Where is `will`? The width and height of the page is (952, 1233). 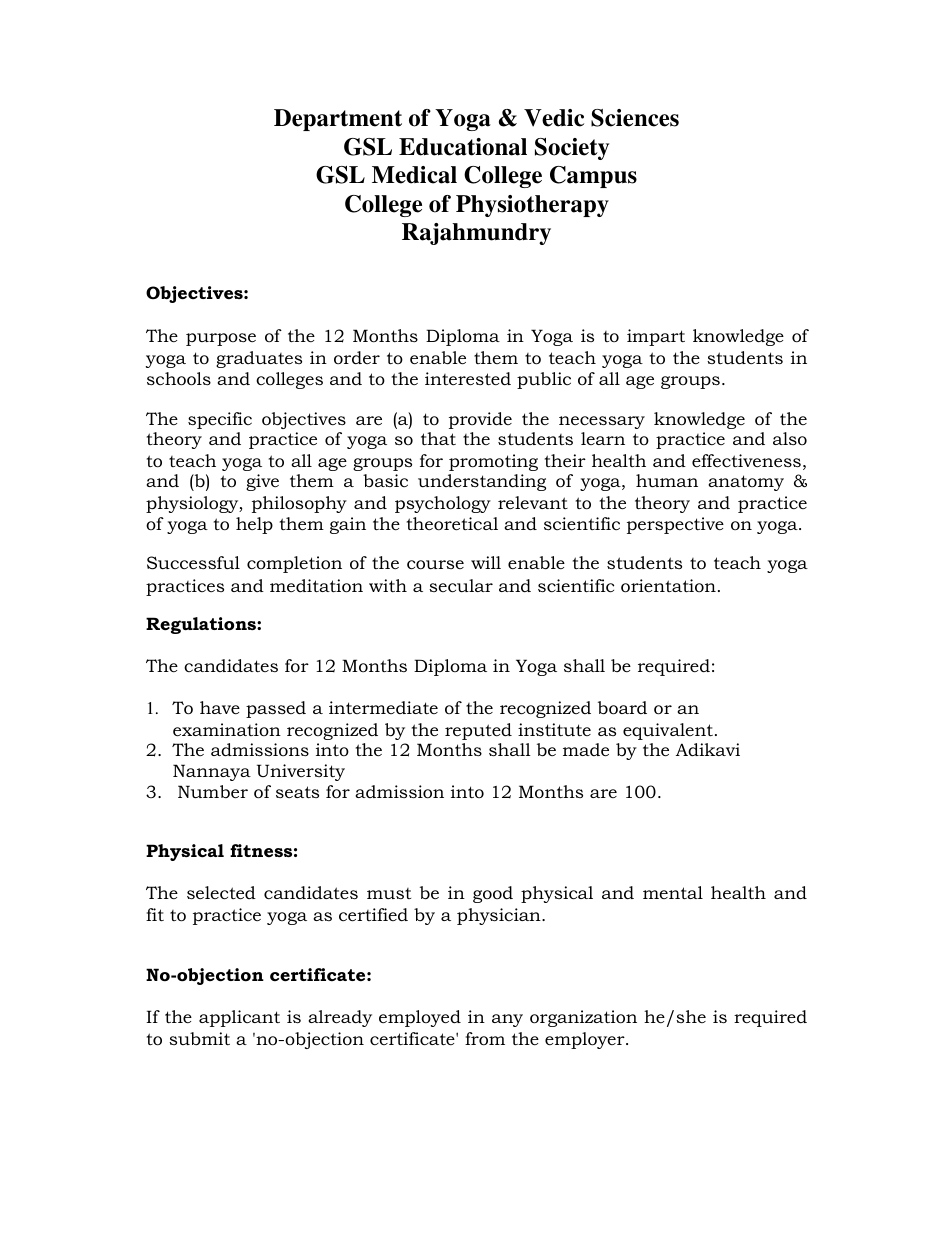
will is located at coordinates (486, 562).
